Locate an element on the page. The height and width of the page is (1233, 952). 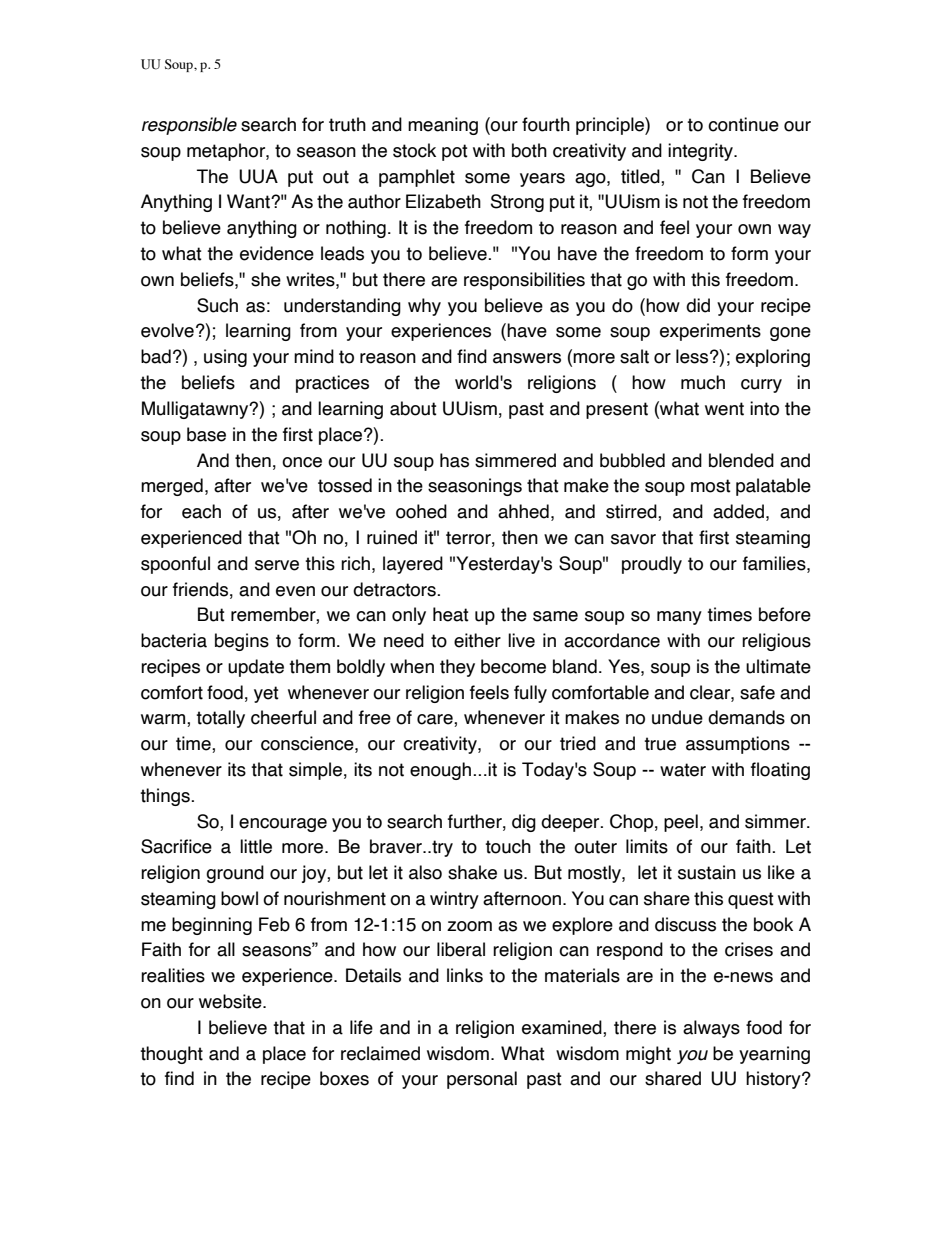
safe is located at coordinates (757, 692).
